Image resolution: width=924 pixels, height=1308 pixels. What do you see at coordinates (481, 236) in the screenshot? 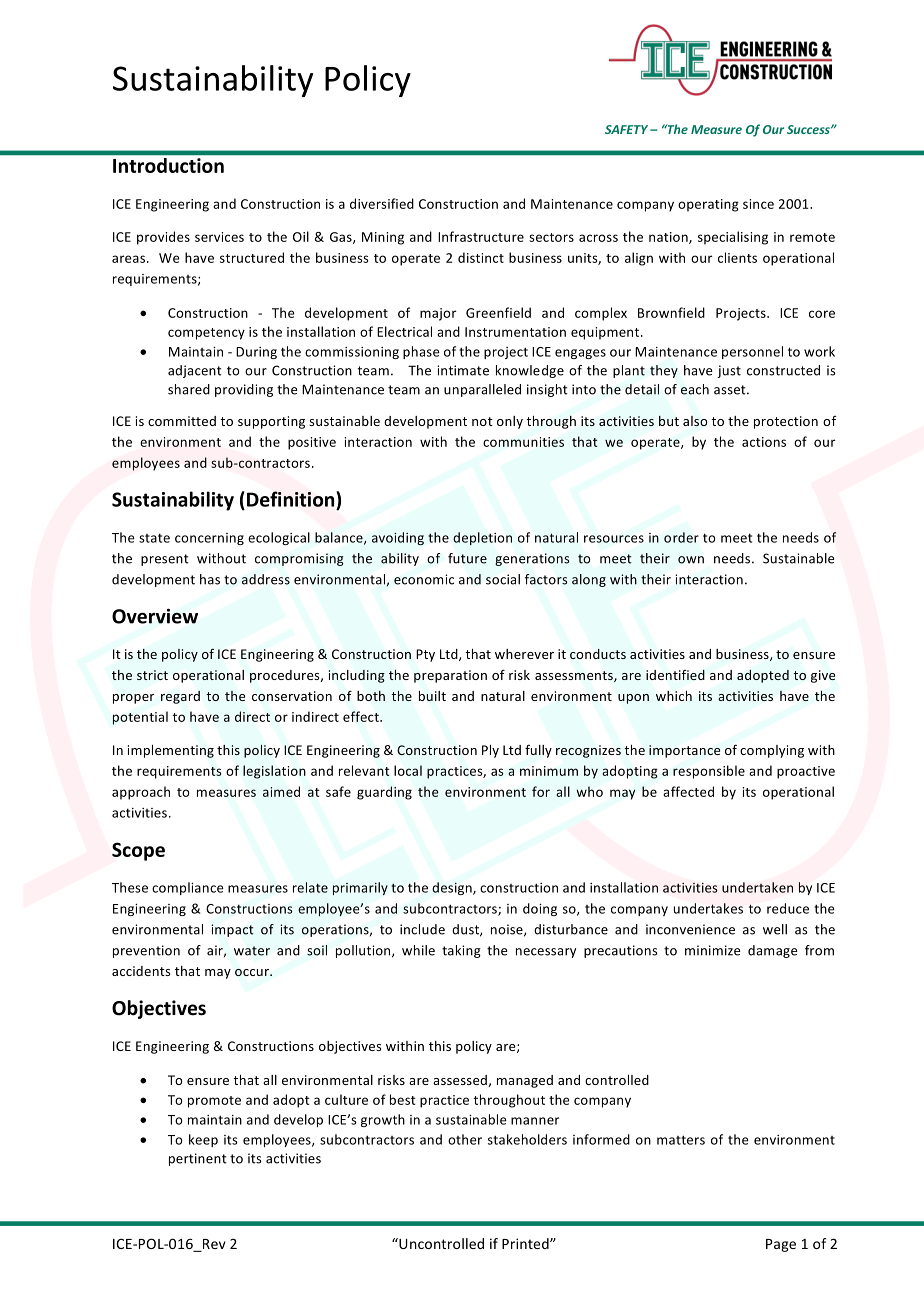
I see `Infrastructure` at bounding box center [481, 236].
